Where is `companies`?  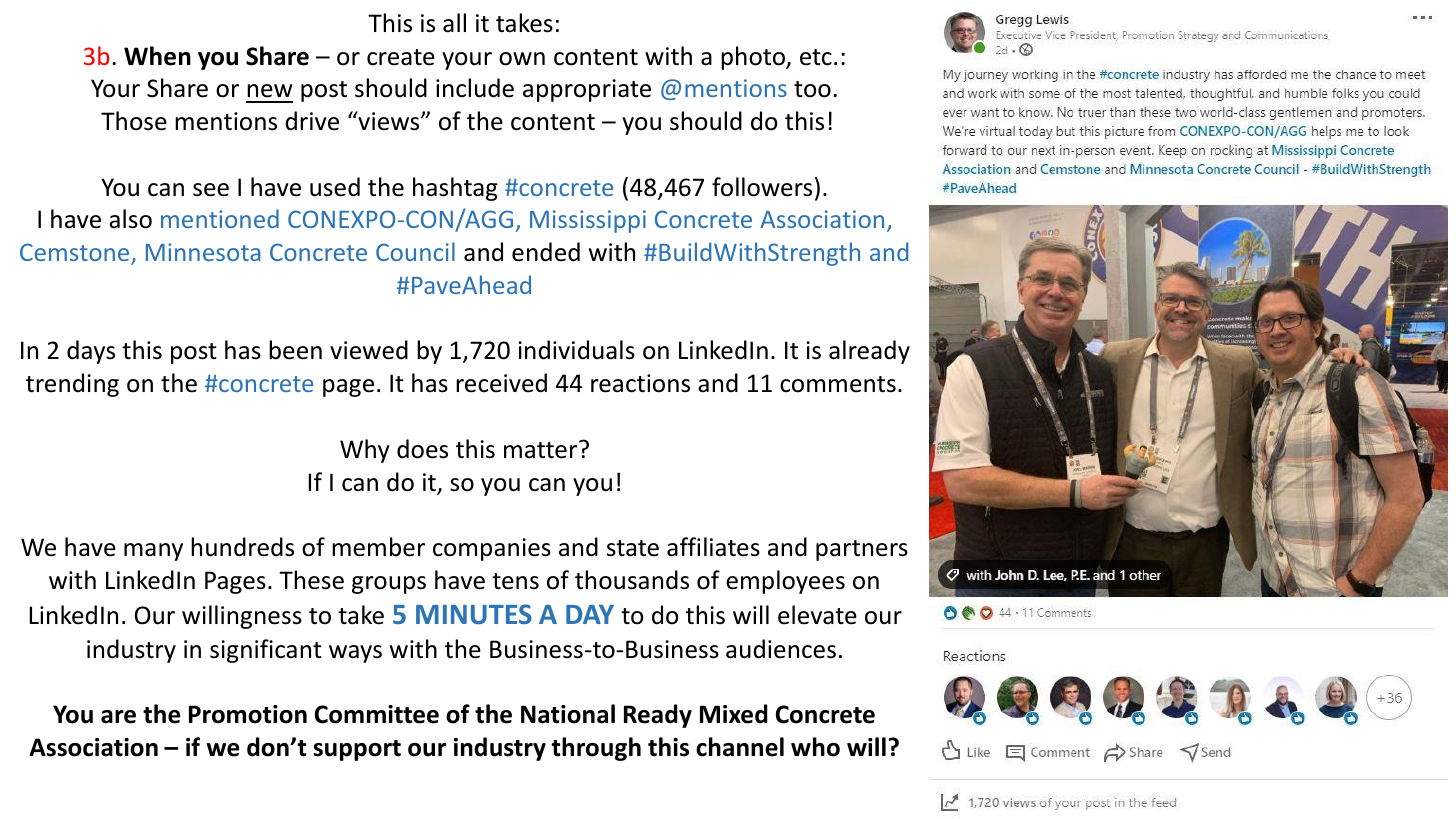 companies is located at coordinates (492, 549).
